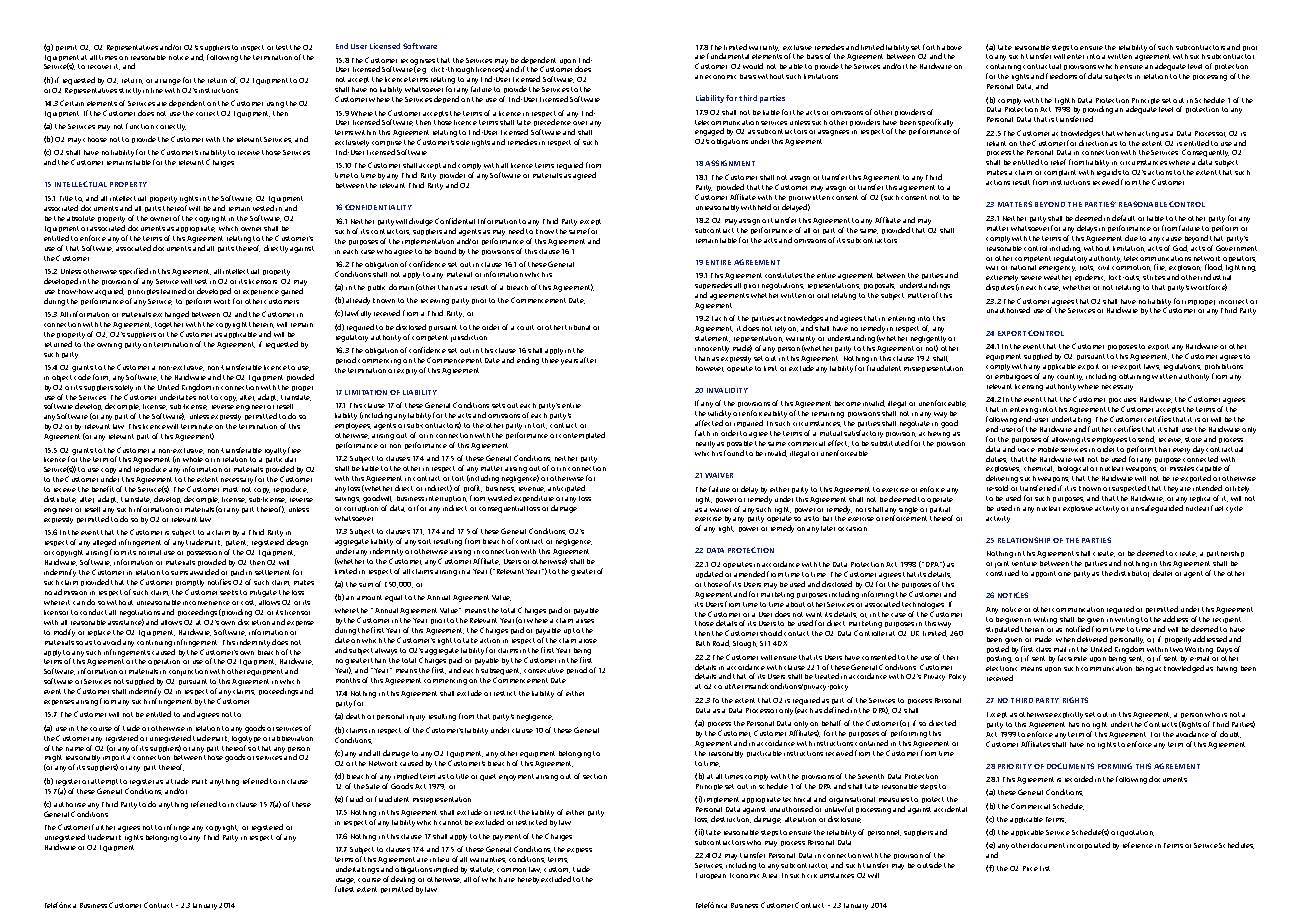  Describe the element at coordinates (168, 82) in the image. I see `arrange` at that location.
